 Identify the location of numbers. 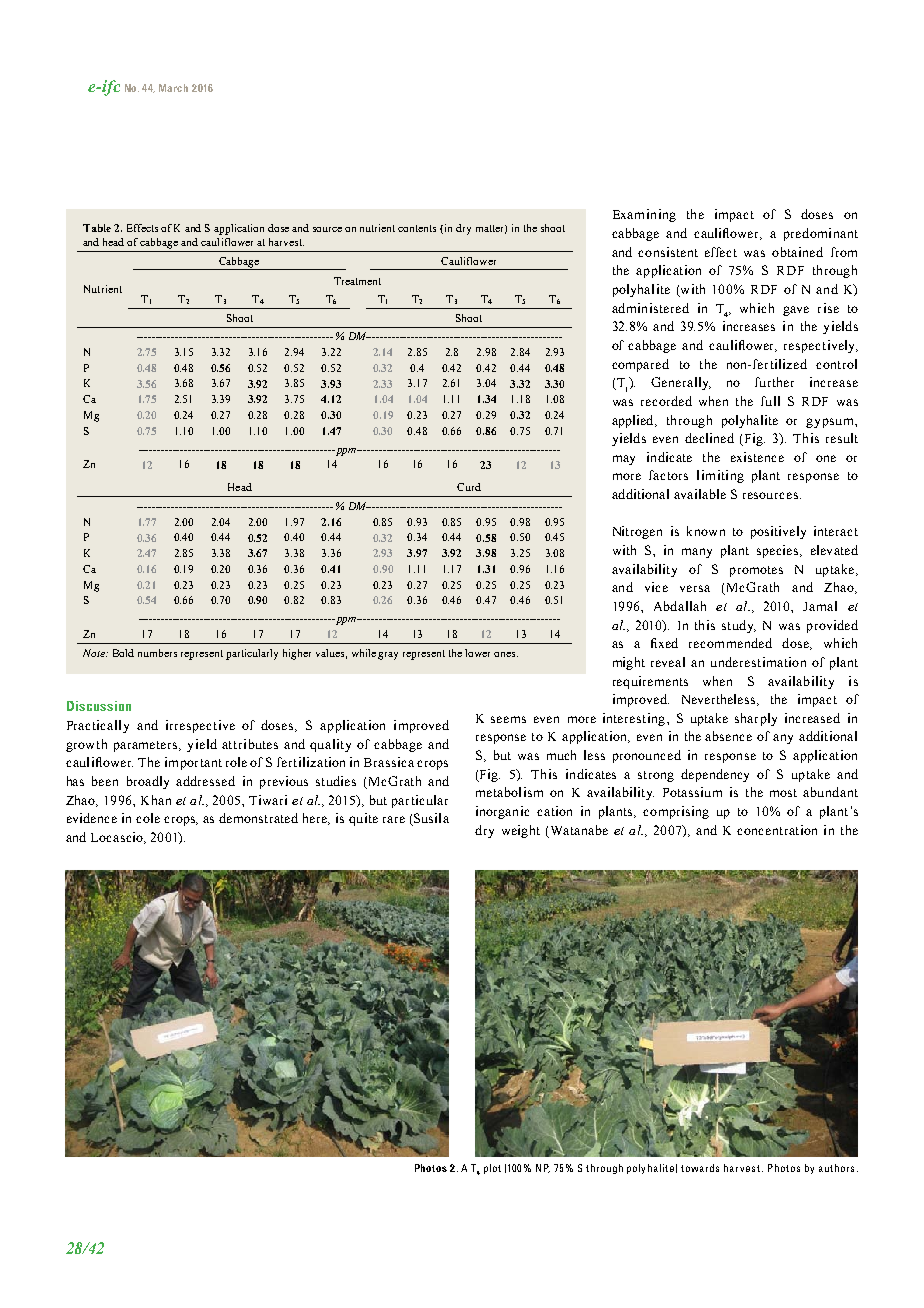
(157, 653).
